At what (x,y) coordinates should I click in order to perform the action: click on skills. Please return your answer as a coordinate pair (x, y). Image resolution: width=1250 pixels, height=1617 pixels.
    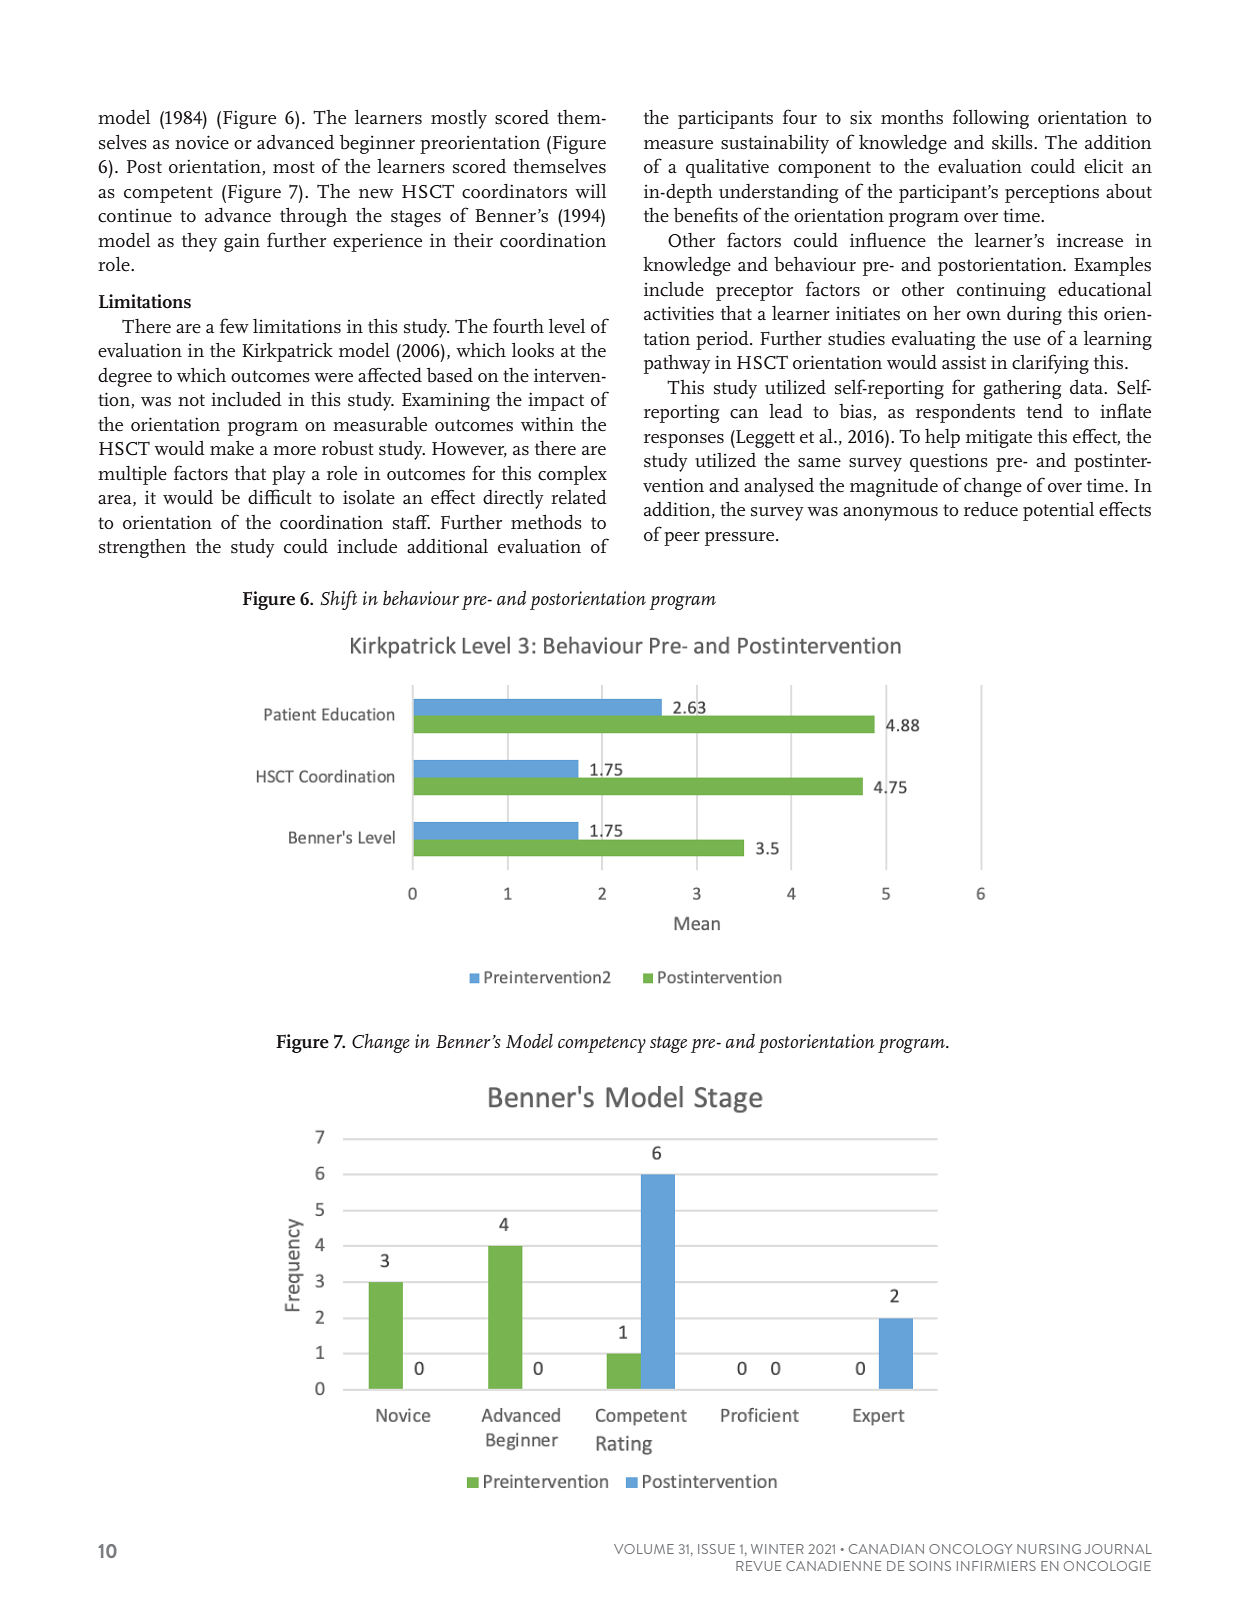
    Looking at the image, I should click on (1013, 142).
